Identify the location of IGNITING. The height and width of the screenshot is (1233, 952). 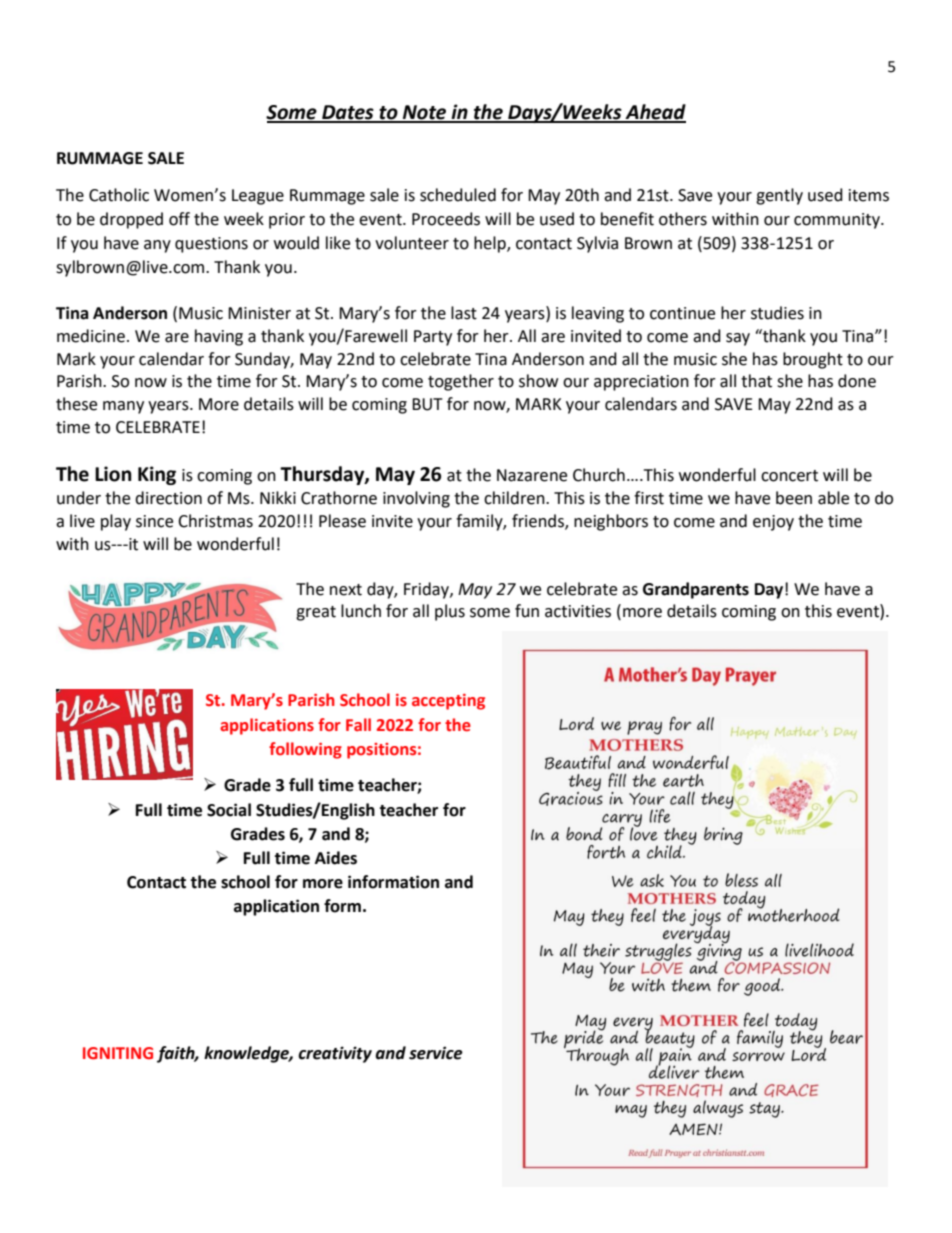
(118, 1053).
